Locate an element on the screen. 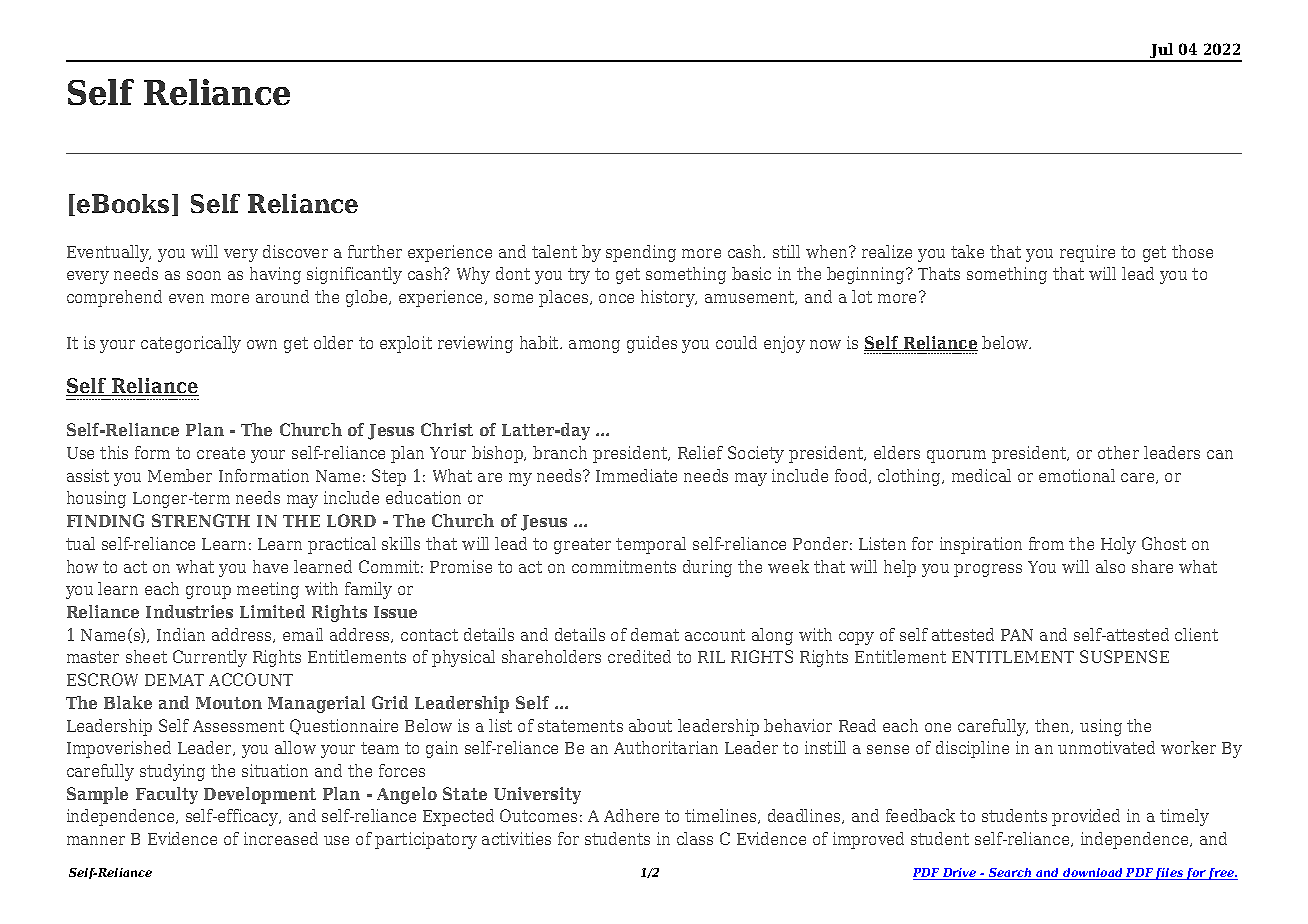  download is located at coordinates (1093, 874).
